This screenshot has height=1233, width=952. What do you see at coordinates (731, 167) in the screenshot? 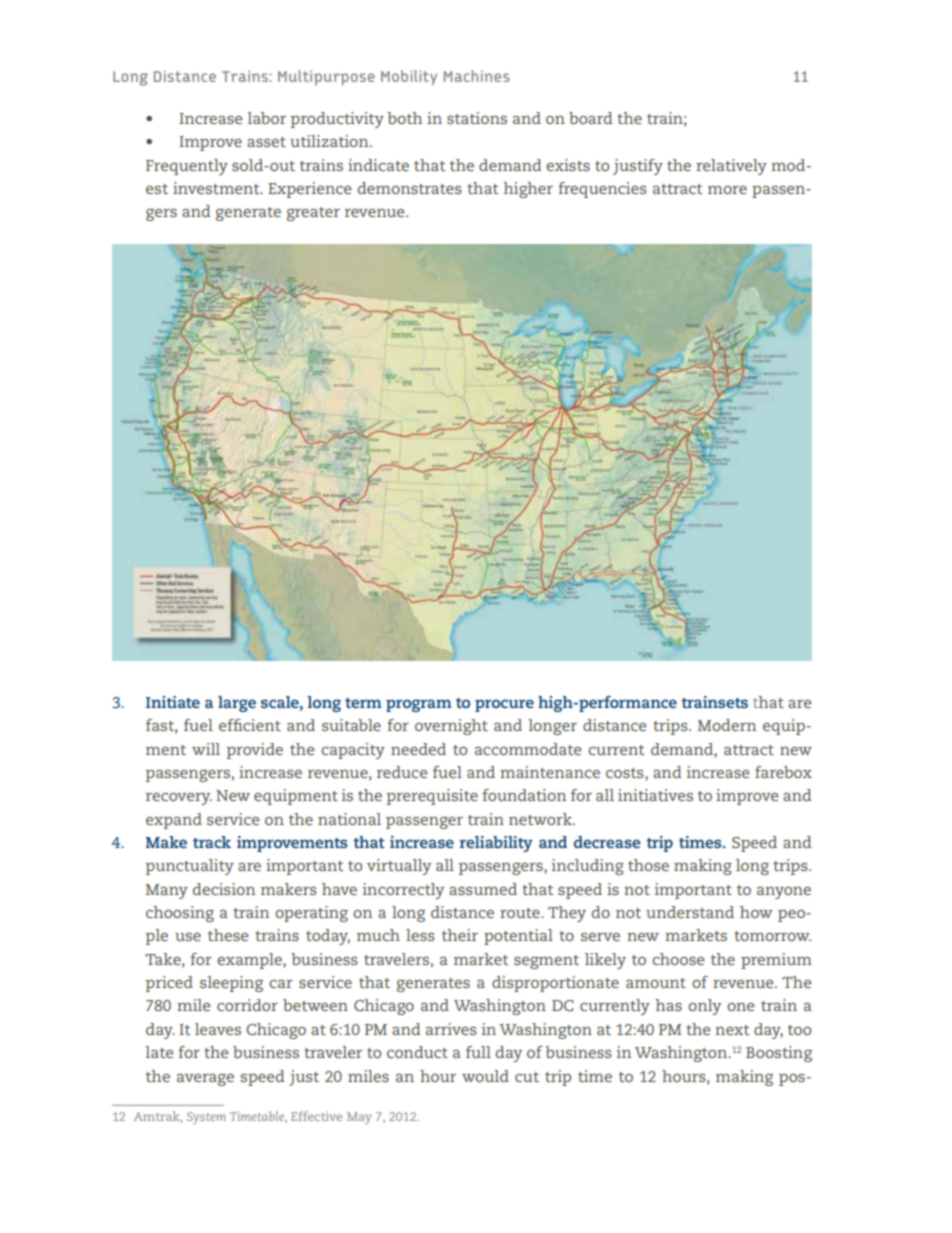
I see `relatively` at bounding box center [731, 167].
